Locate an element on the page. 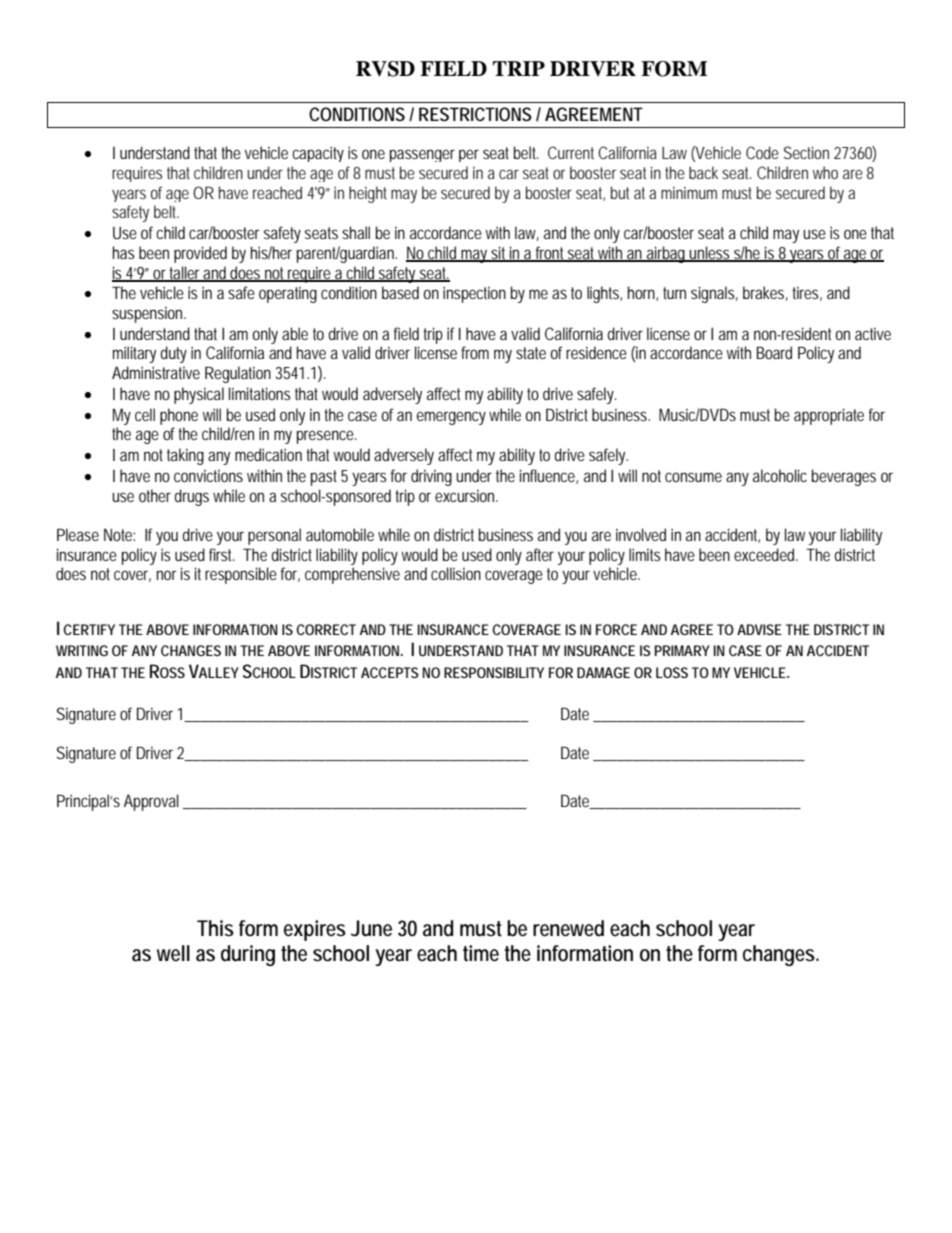  brakes is located at coordinates (765, 293).
